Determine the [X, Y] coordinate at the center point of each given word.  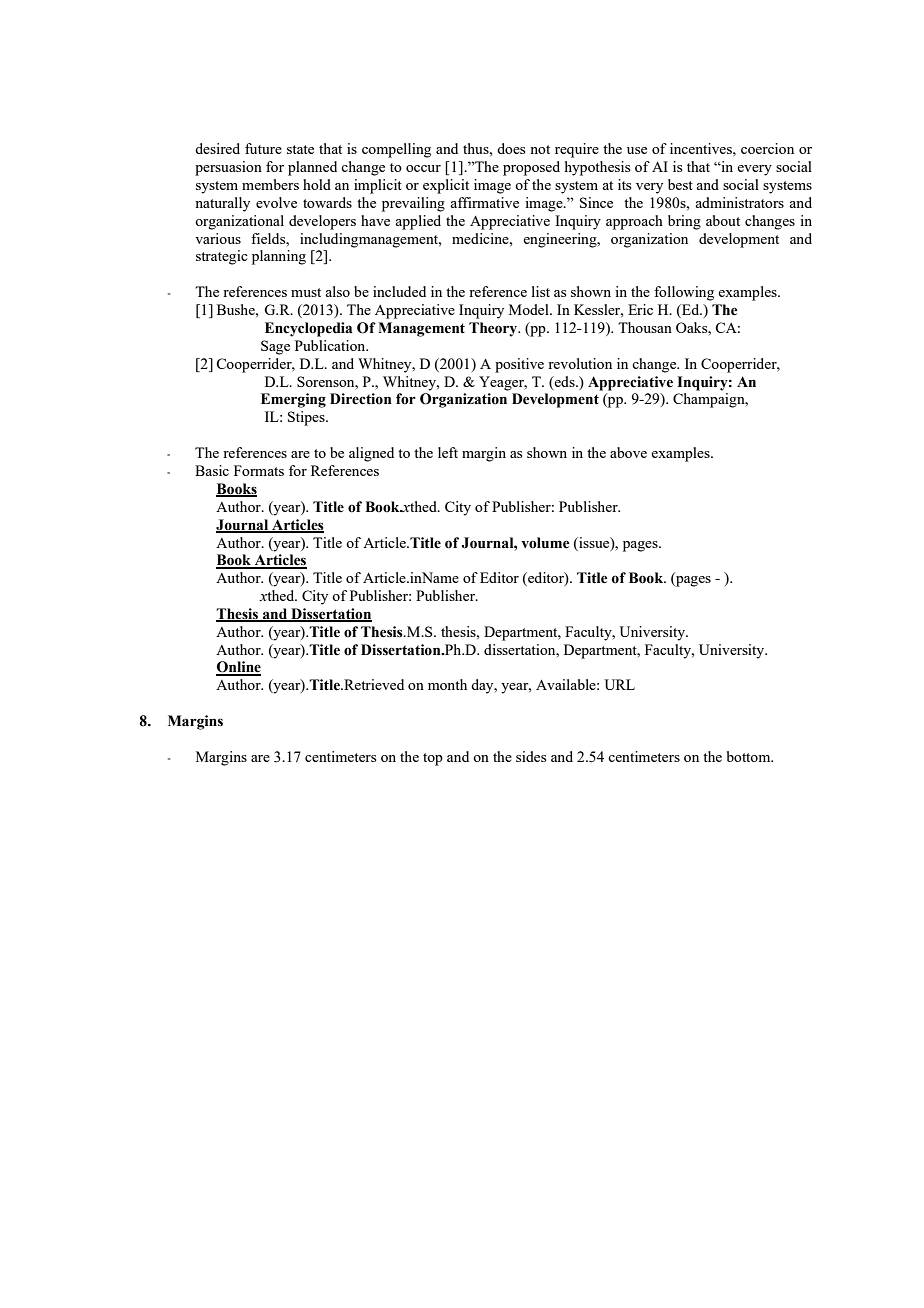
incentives [702, 148]
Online [238, 668]
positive [519, 365]
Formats [259, 470]
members [270, 184]
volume [545, 543]
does [511, 148]
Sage [275, 347]
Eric [640, 309]
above [628, 452]
